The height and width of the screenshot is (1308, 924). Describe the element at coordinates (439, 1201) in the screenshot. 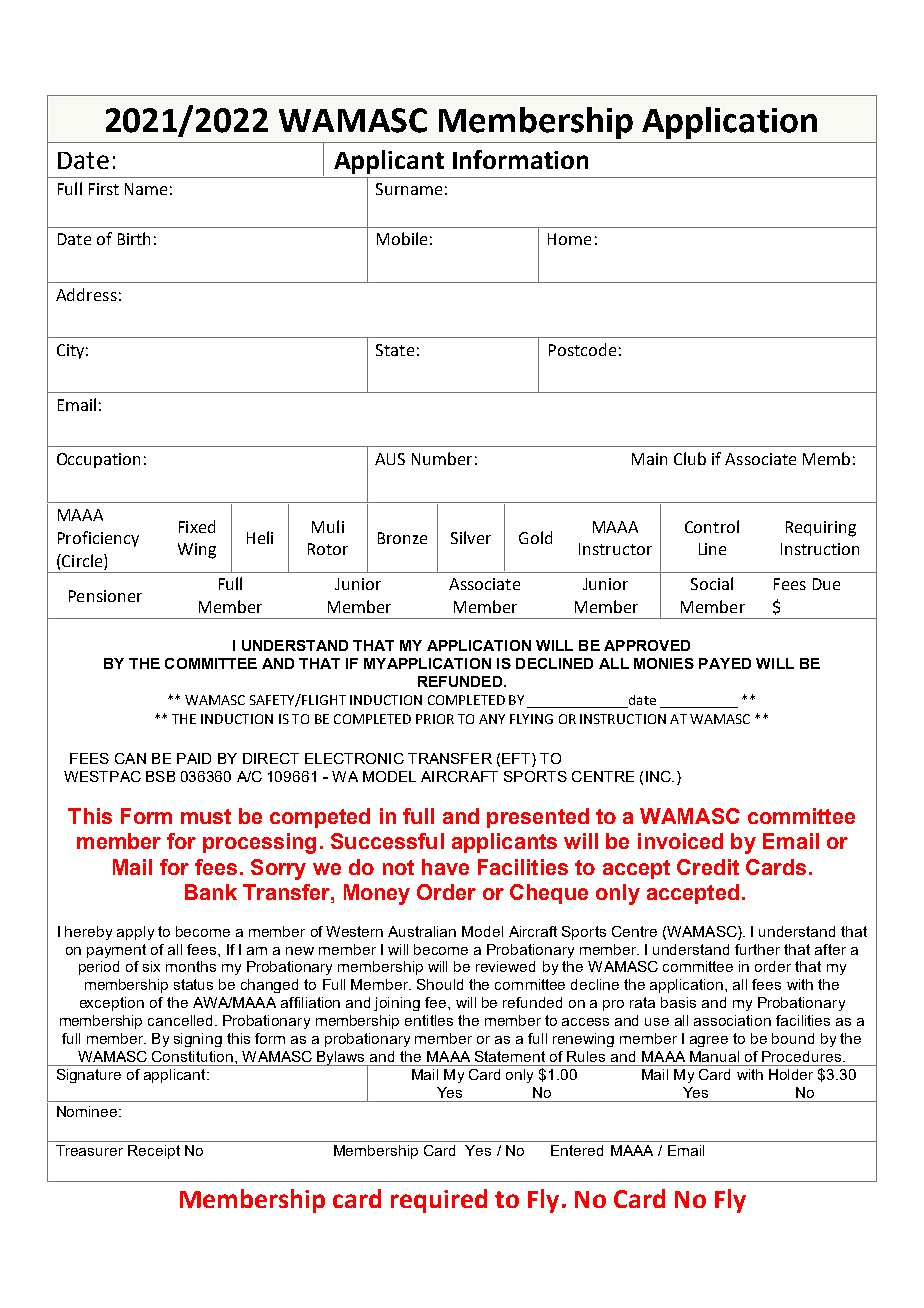

I see `required` at that location.
